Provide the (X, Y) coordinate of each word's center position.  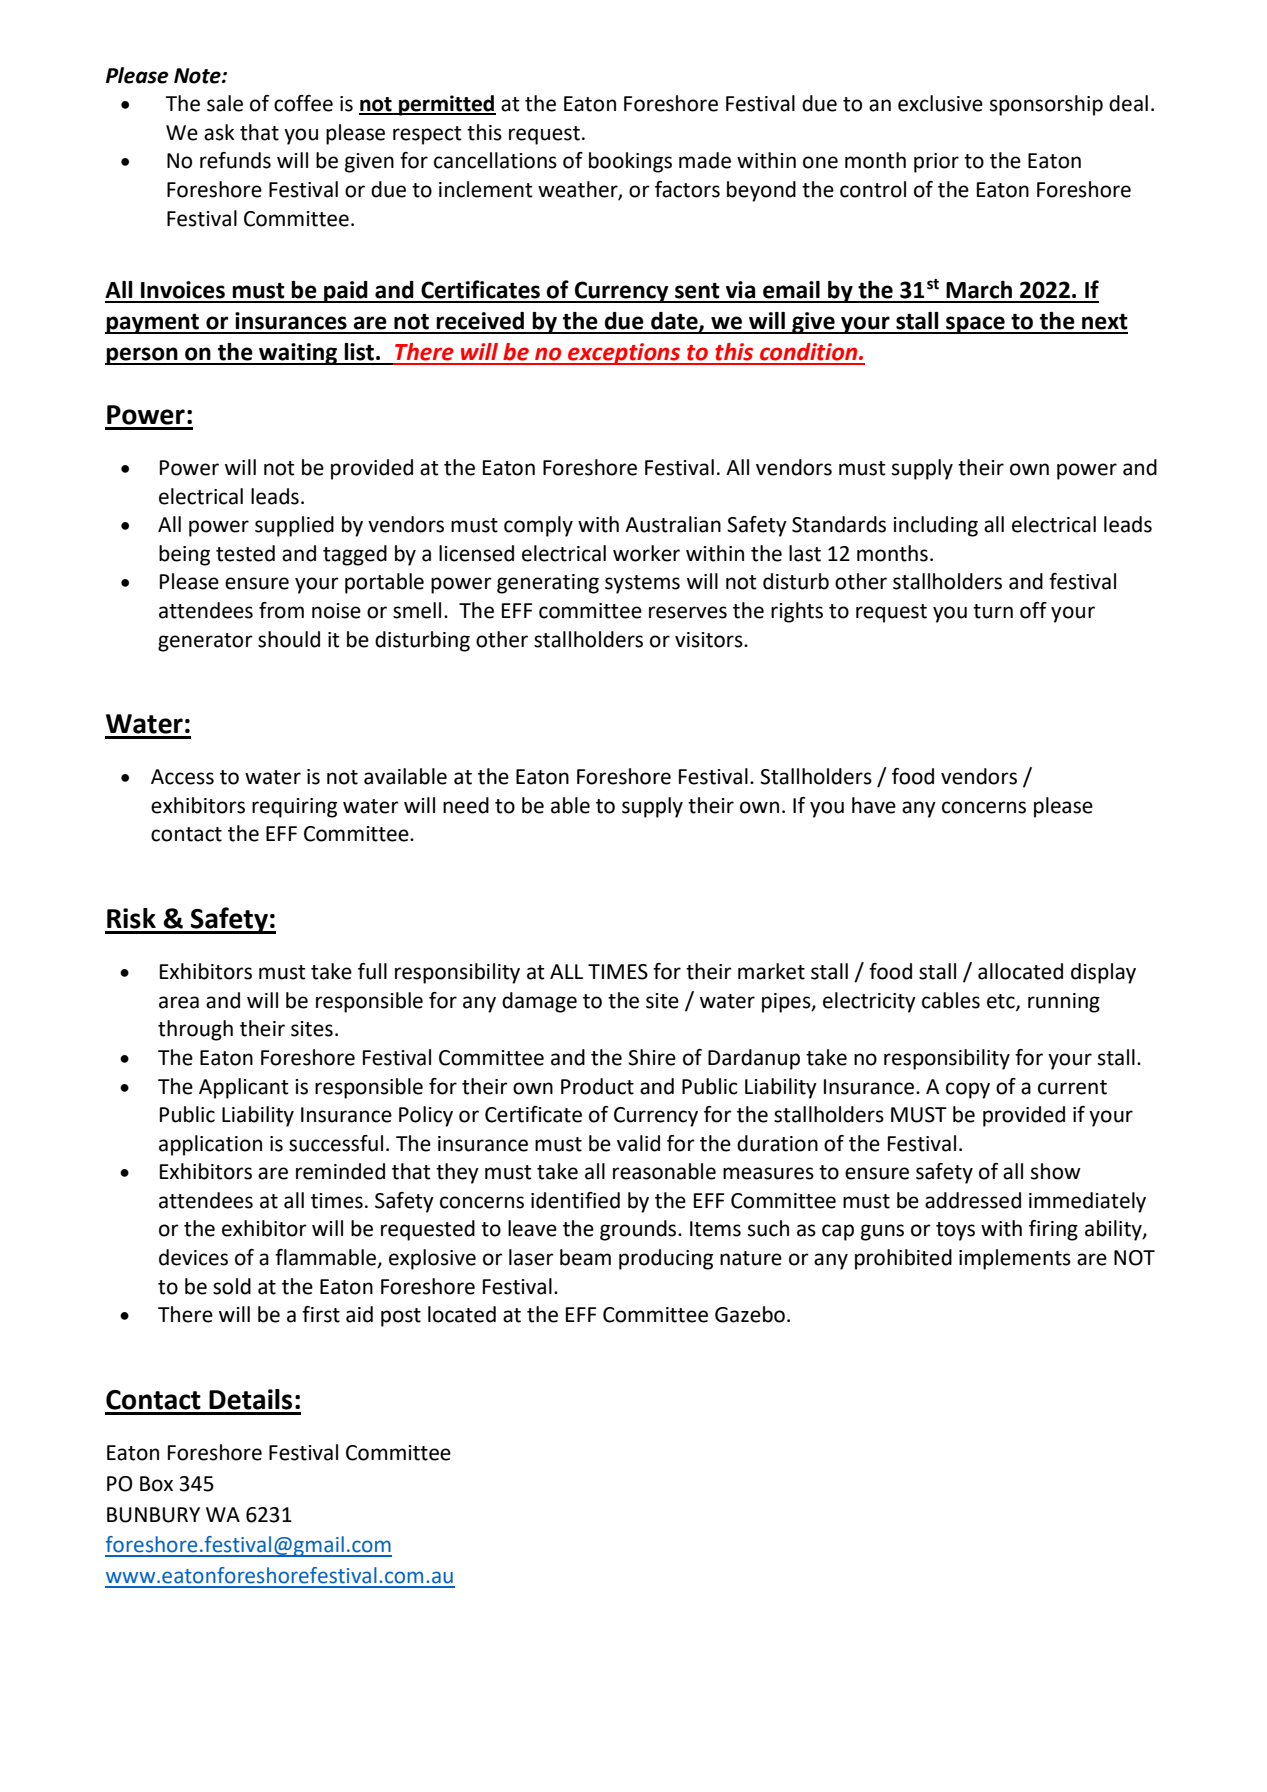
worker (646, 553)
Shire (652, 1057)
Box (156, 1484)
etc (1002, 1002)
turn (993, 611)
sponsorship (1046, 105)
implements (1015, 1259)
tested (245, 553)
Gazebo (750, 1314)
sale (225, 103)
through (195, 1030)
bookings (630, 162)
